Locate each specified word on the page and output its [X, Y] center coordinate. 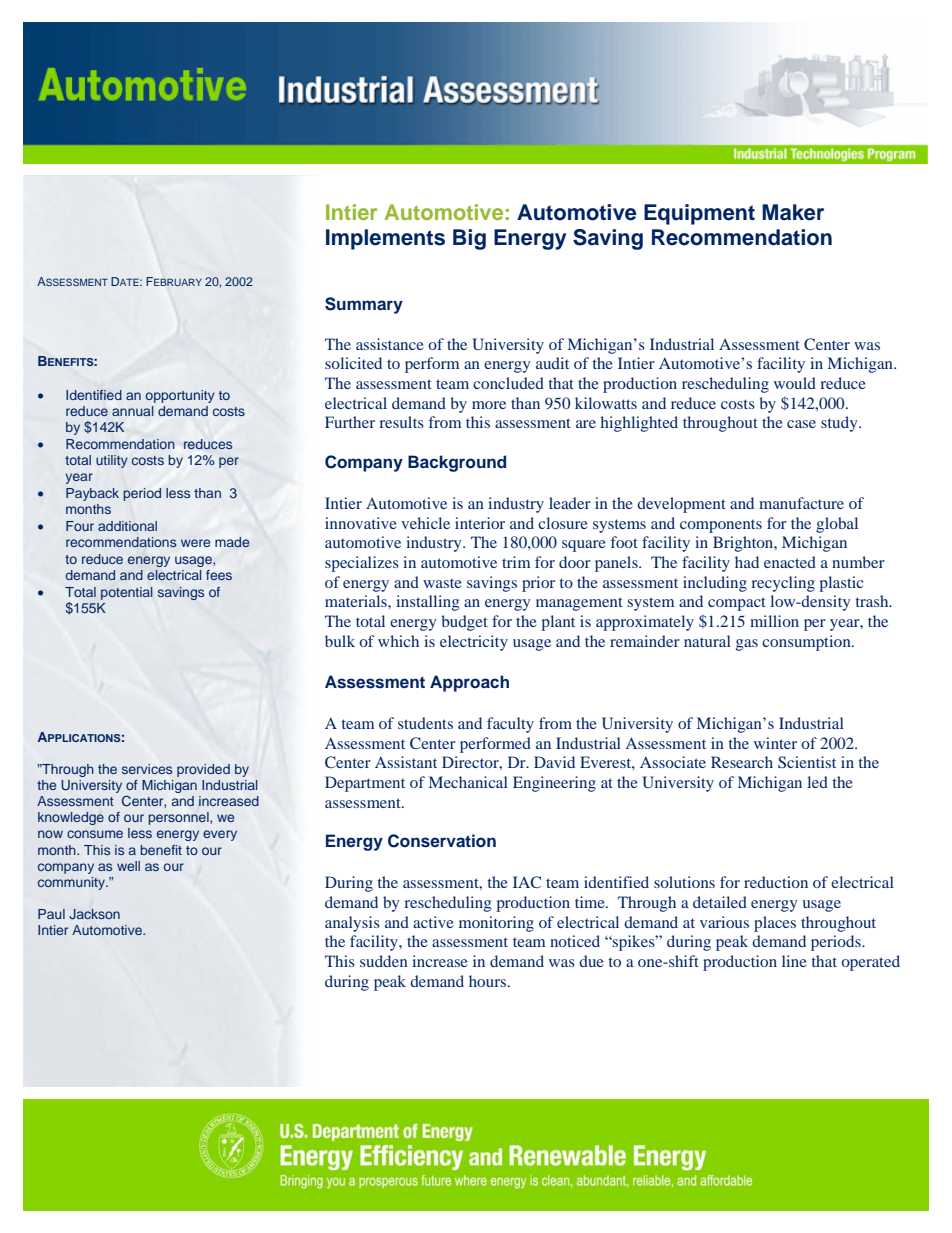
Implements [385, 239]
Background [457, 463]
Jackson [94, 914]
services [147, 769]
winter [775, 743]
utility [112, 461]
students [425, 723]
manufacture [801, 503]
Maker [793, 212]
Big [469, 239]
